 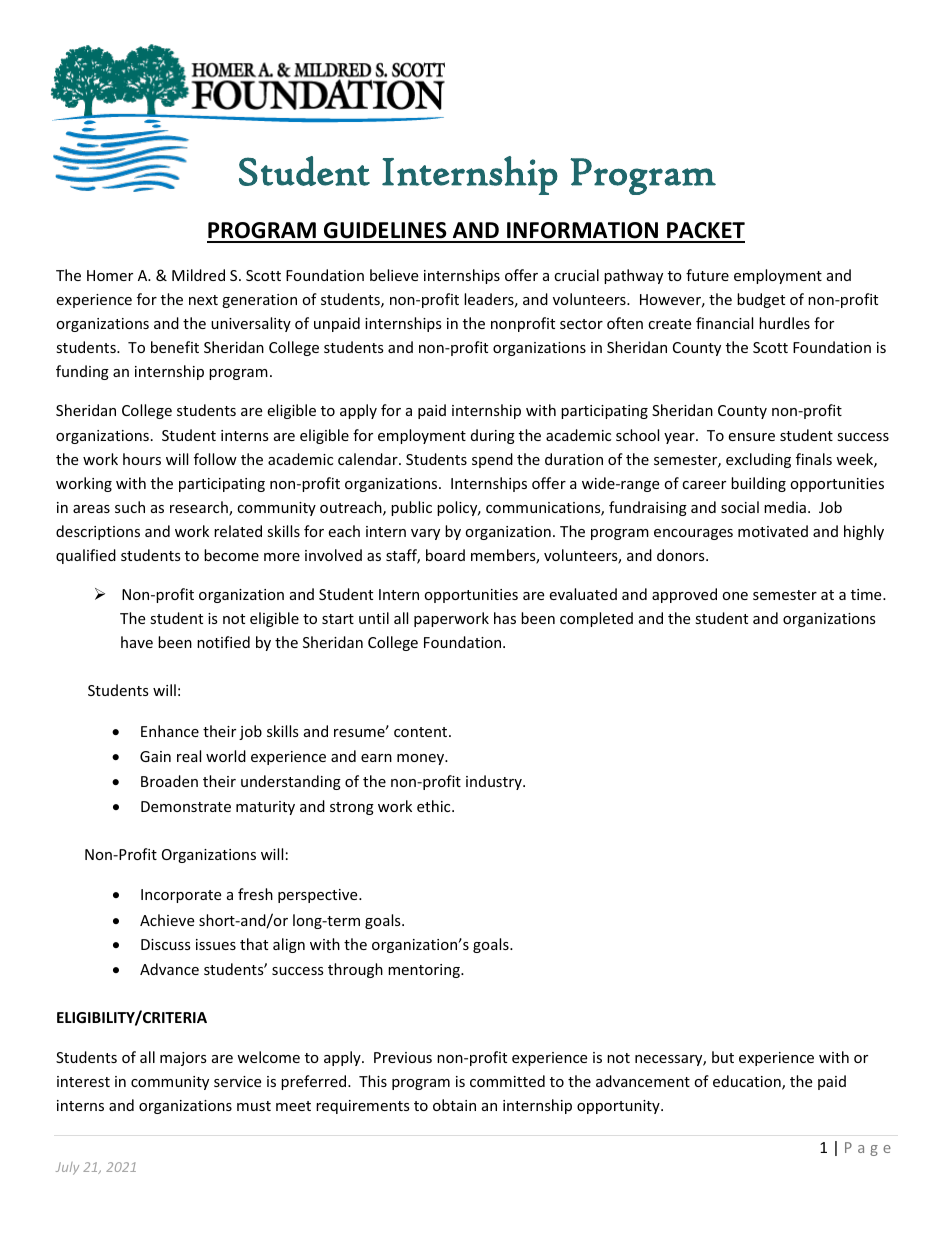 I want to click on industry, so click(x=495, y=782).
